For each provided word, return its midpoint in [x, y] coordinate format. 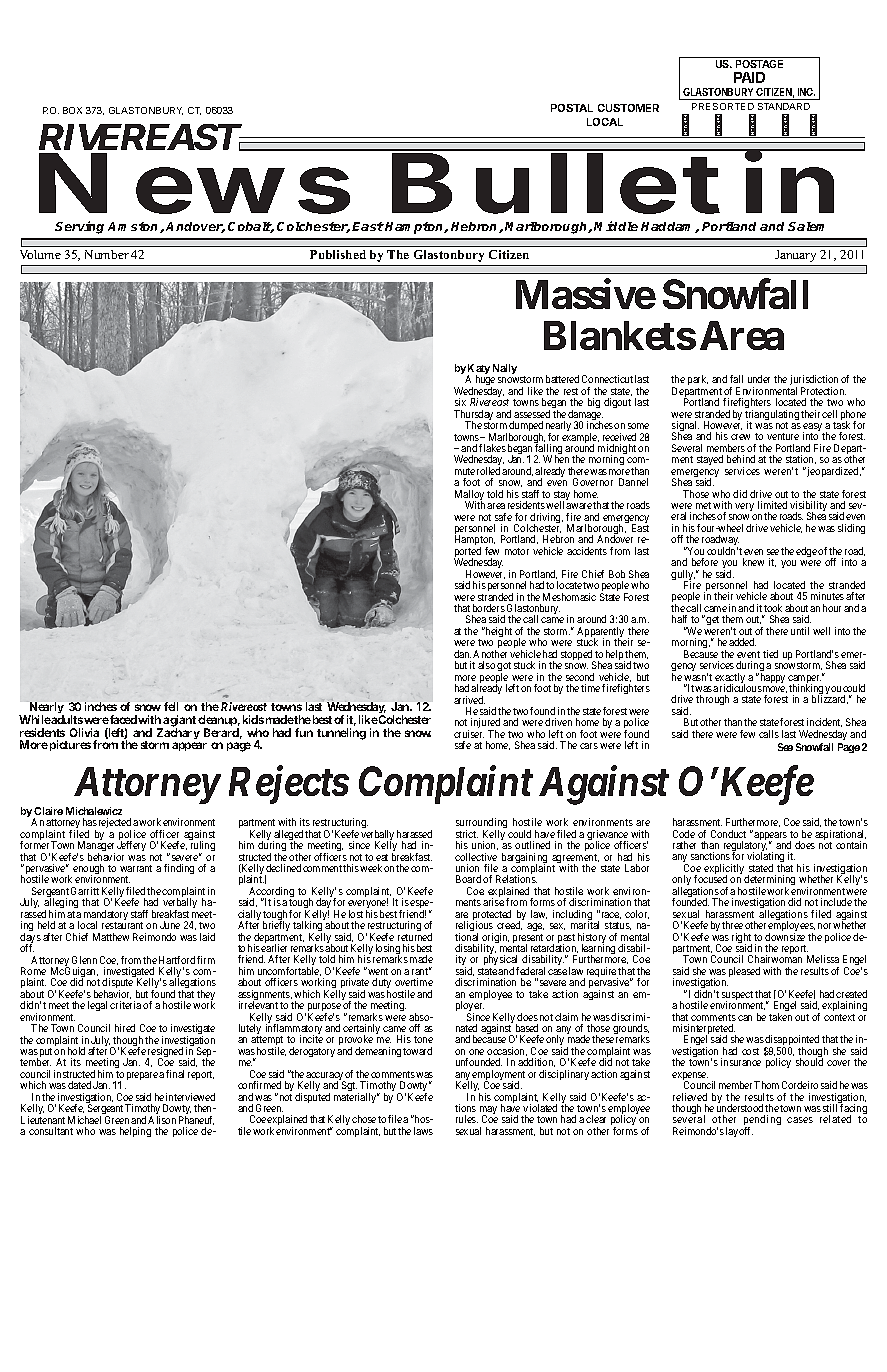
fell [171, 706]
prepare [142, 1076]
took [773, 608]
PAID [749, 77]
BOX [72, 110]
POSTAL [572, 108]
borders [489, 608]
